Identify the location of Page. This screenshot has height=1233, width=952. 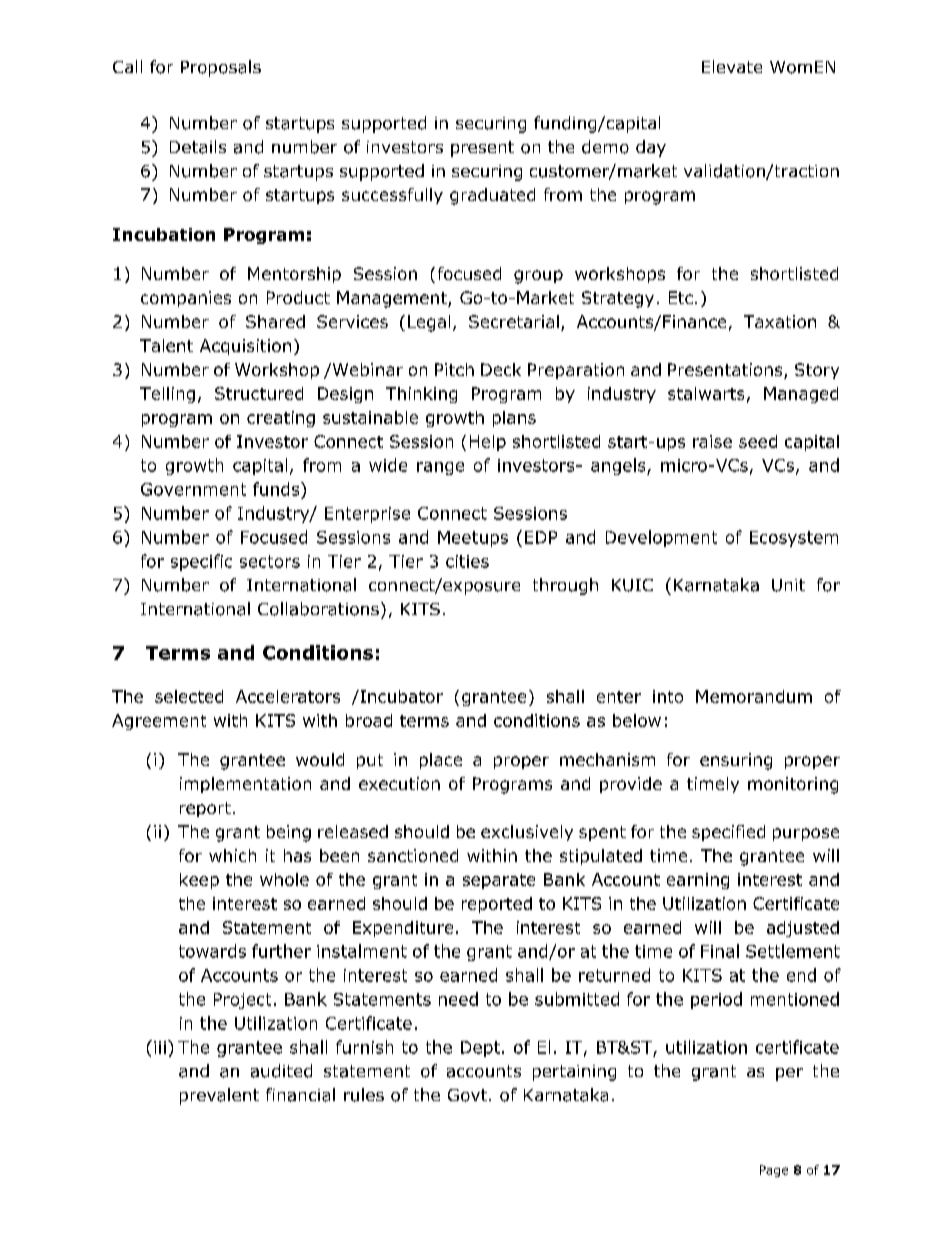
(774, 1171).
